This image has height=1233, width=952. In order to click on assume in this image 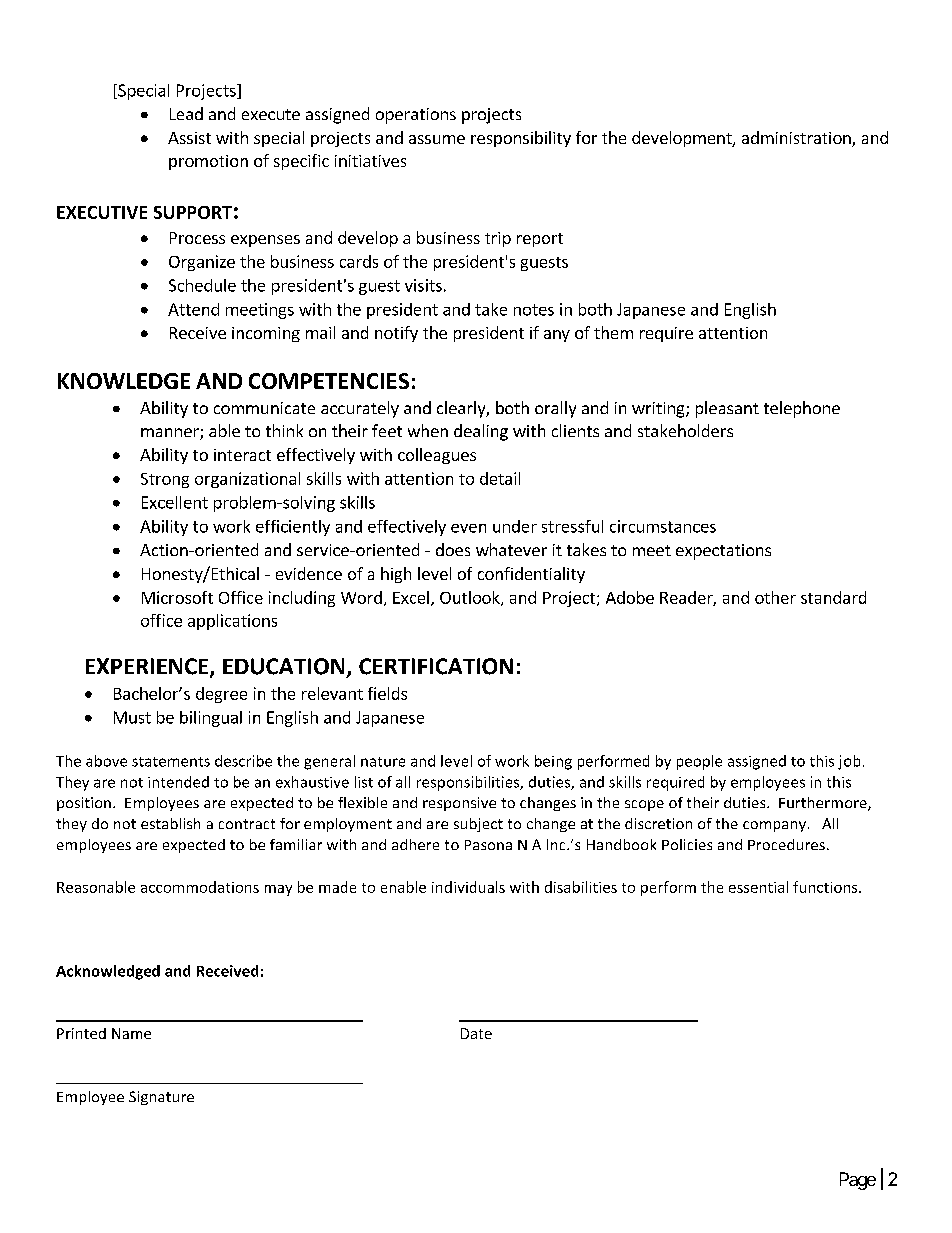, I will do `click(437, 139)`.
